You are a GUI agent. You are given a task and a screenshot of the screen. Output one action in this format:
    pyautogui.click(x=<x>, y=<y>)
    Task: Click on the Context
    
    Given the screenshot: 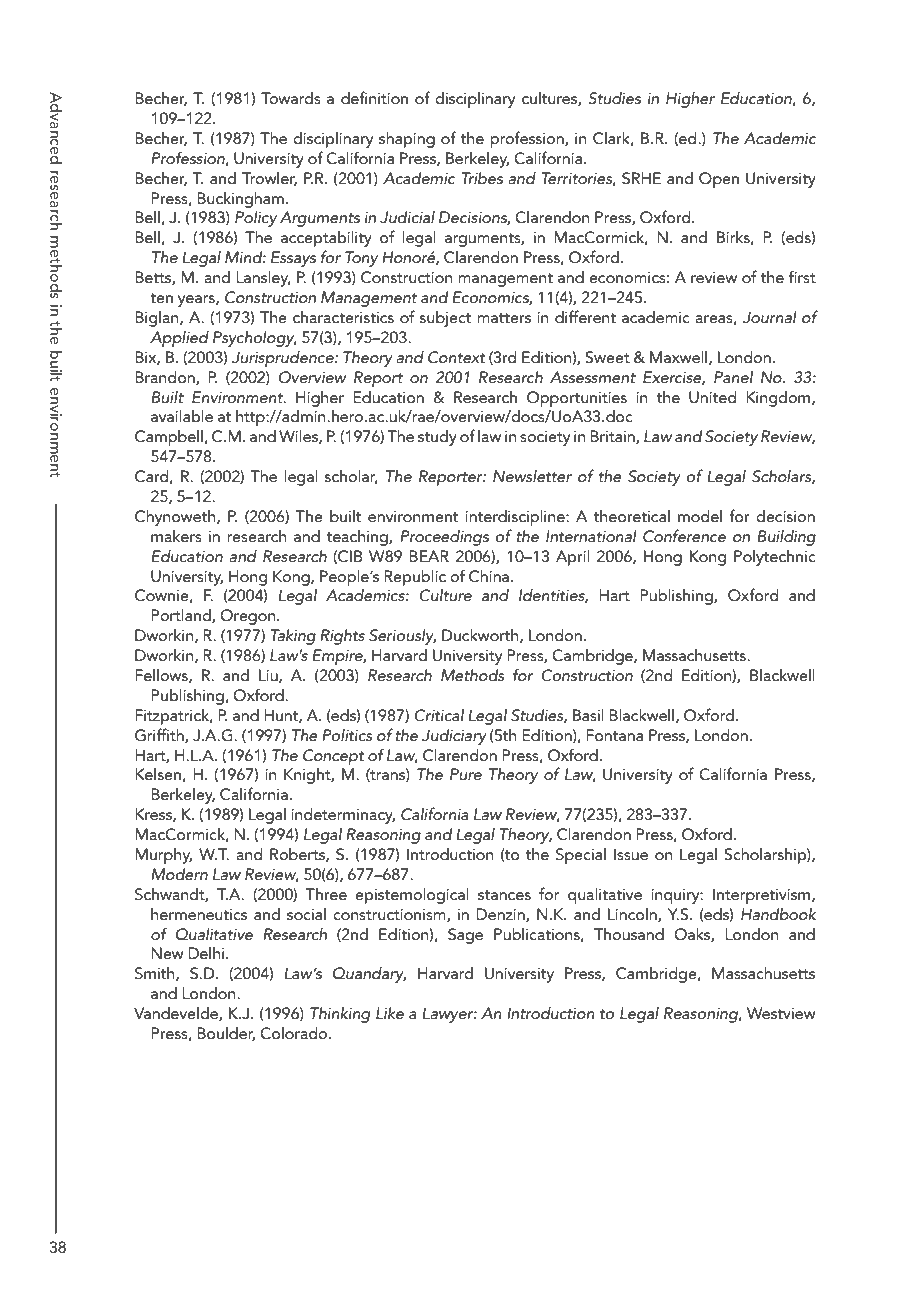 What is the action you would take?
    pyautogui.click(x=457, y=357)
